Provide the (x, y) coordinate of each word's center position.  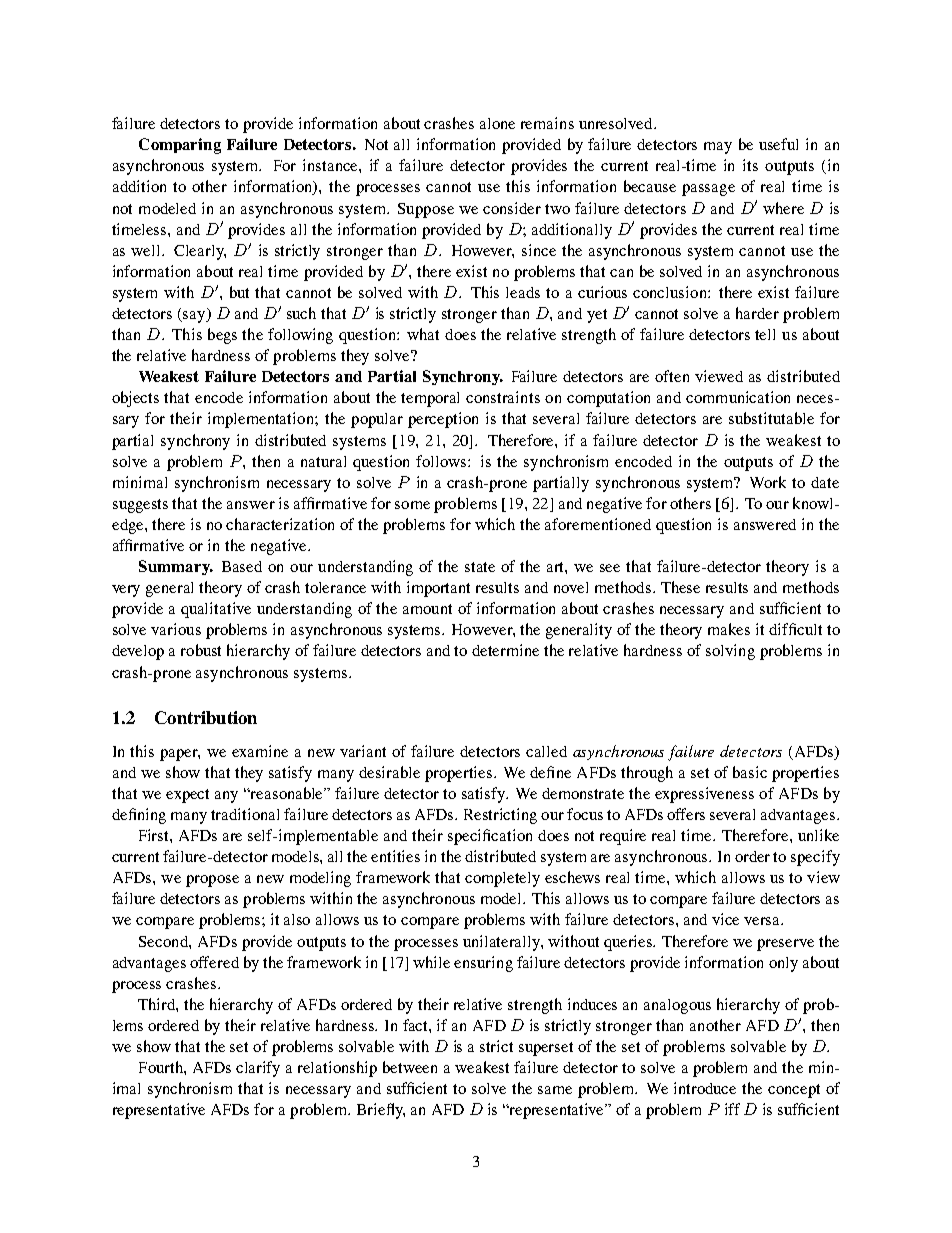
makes (729, 629)
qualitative (216, 610)
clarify (258, 1069)
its (750, 165)
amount (427, 609)
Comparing (180, 146)
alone (497, 123)
